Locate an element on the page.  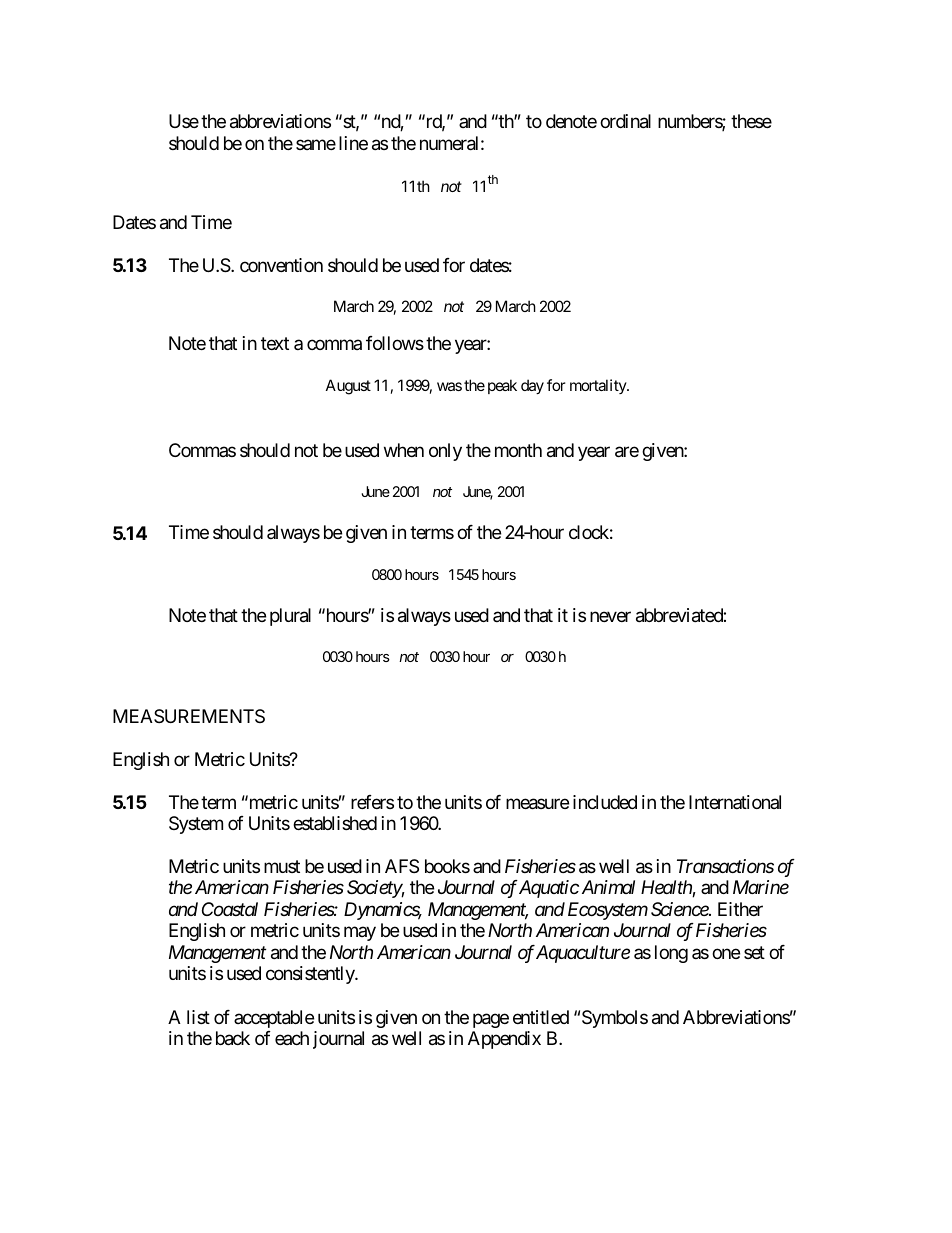
plural is located at coordinates (290, 617).
